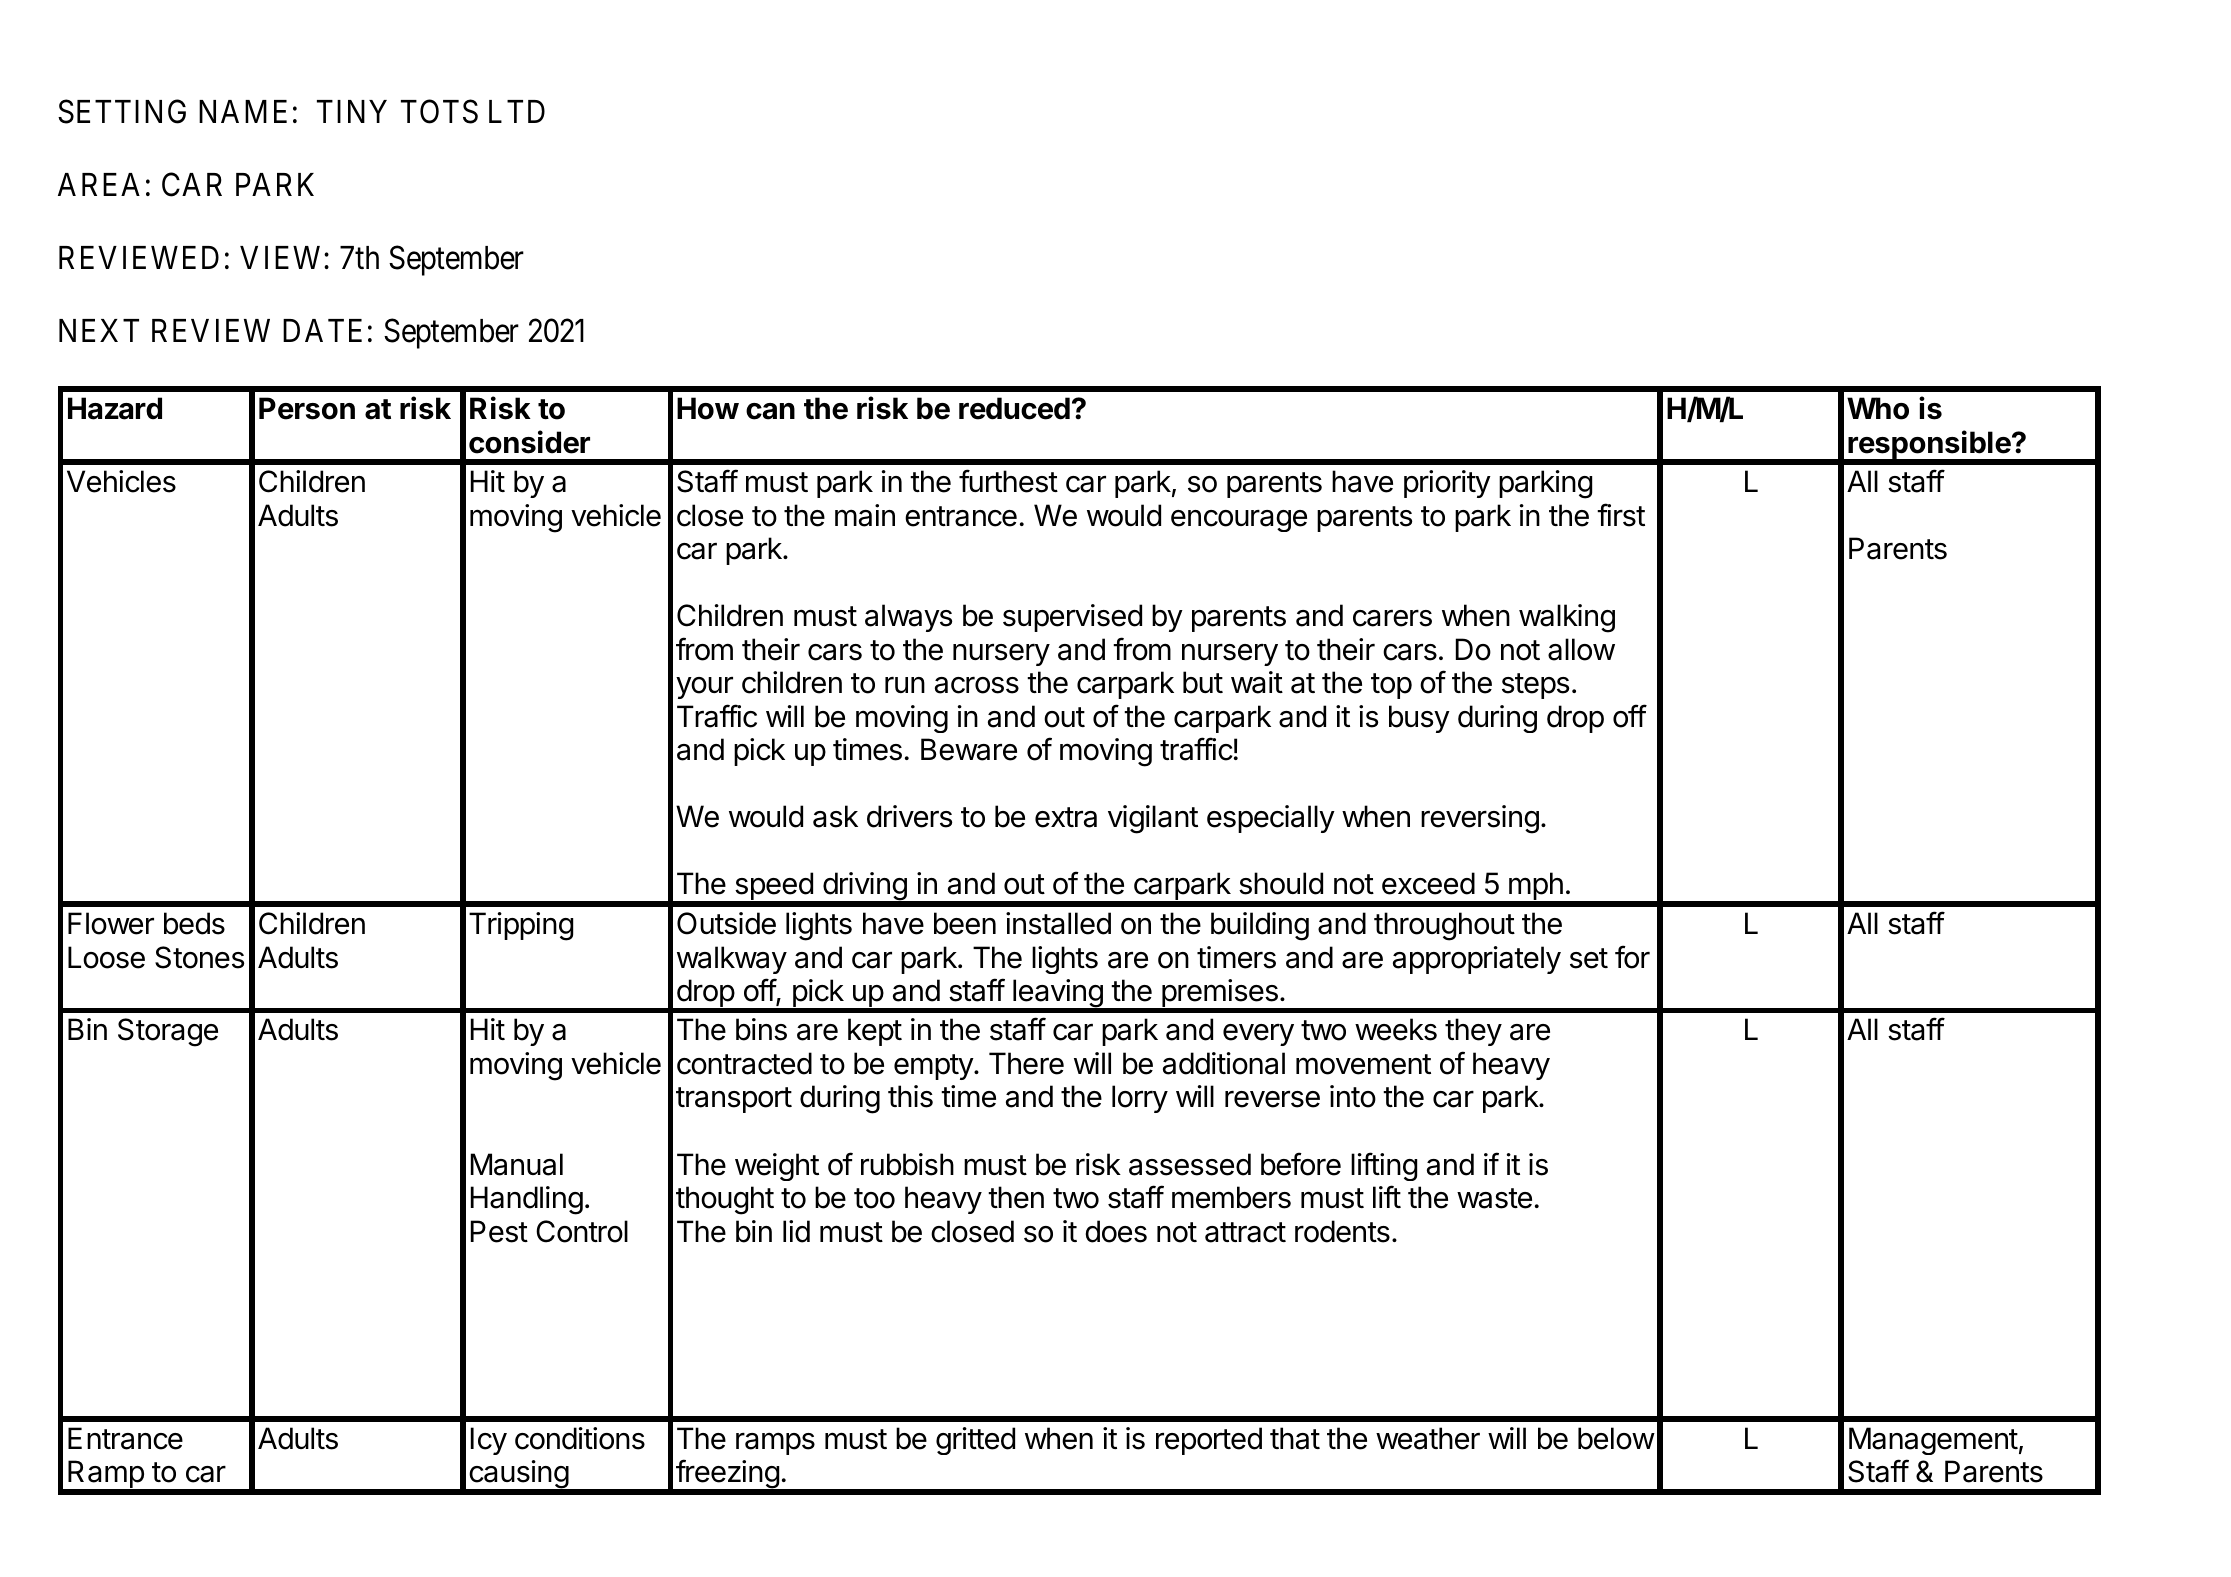 The image size is (2231, 1577). Describe the element at coordinates (194, 923) in the page. I see `beds` at that location.
